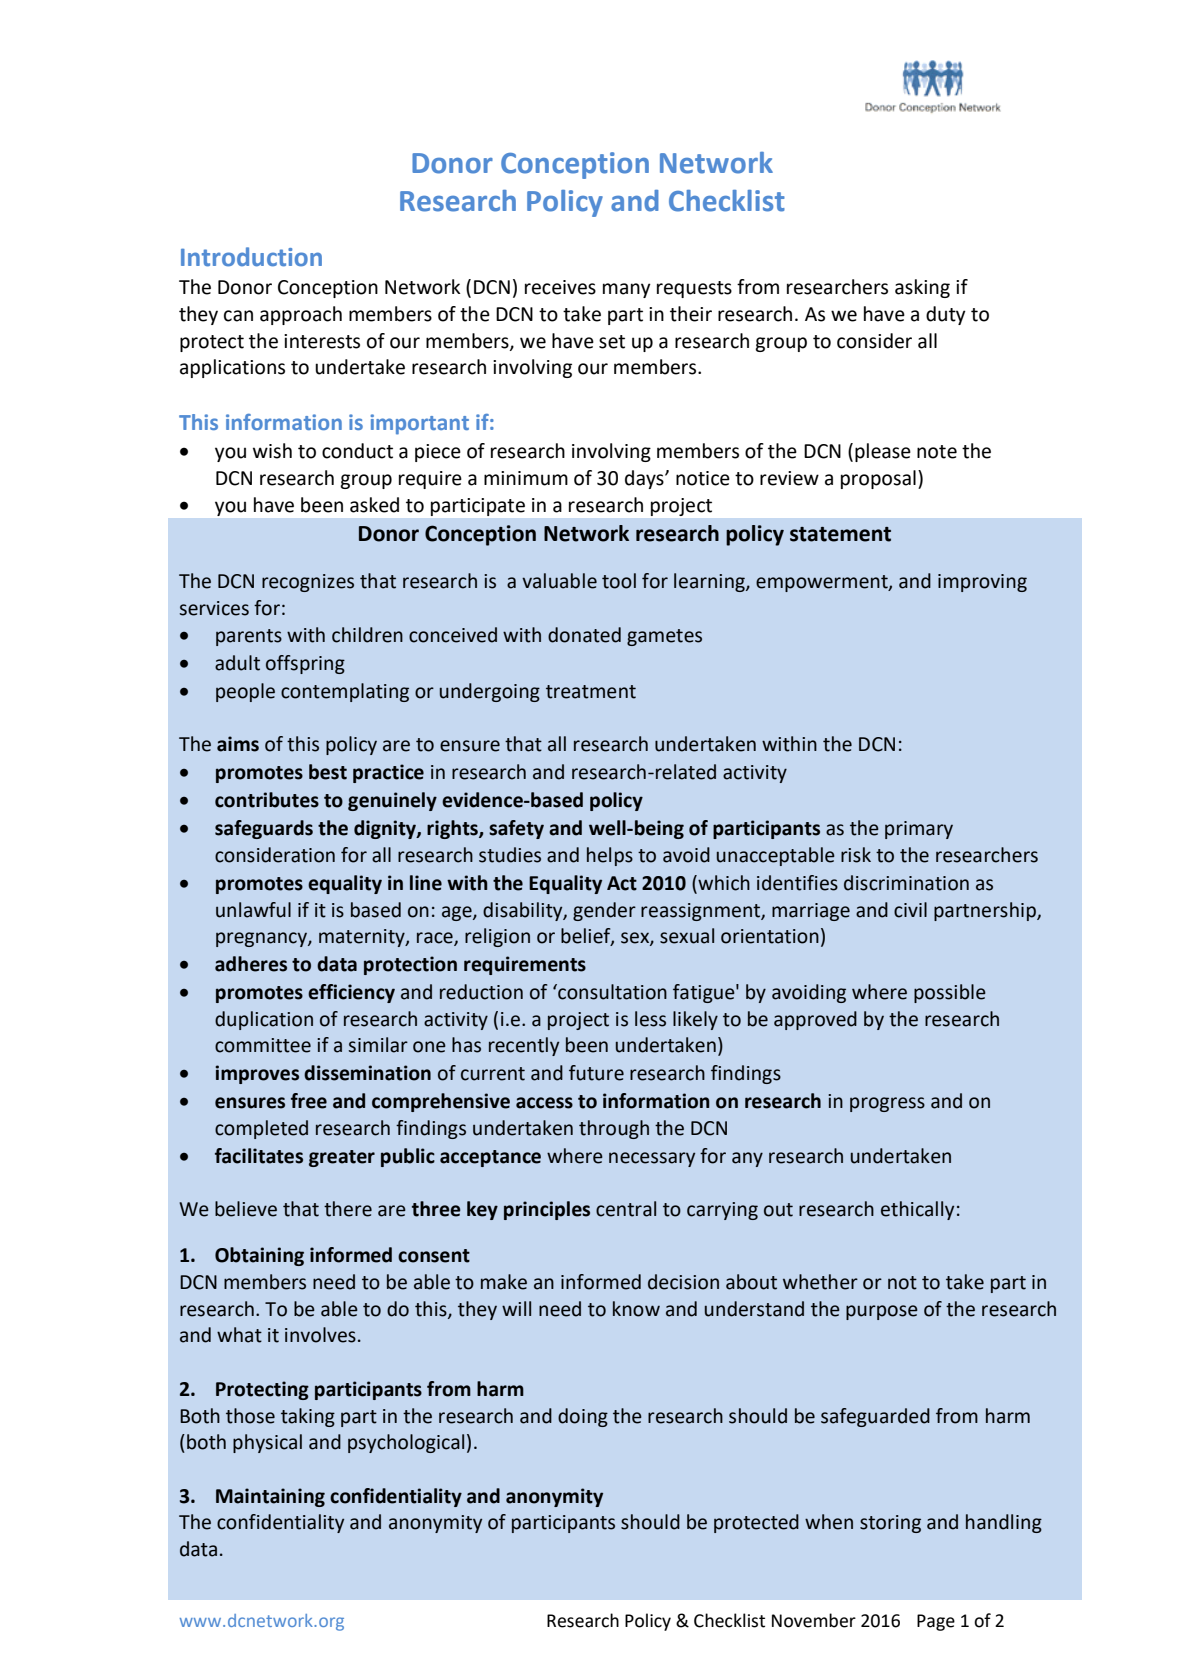 This screenshot has width=1184, height=1674. Describe the element at coordinates (922, 288) in the screenshot. I see `asking` at that location.
